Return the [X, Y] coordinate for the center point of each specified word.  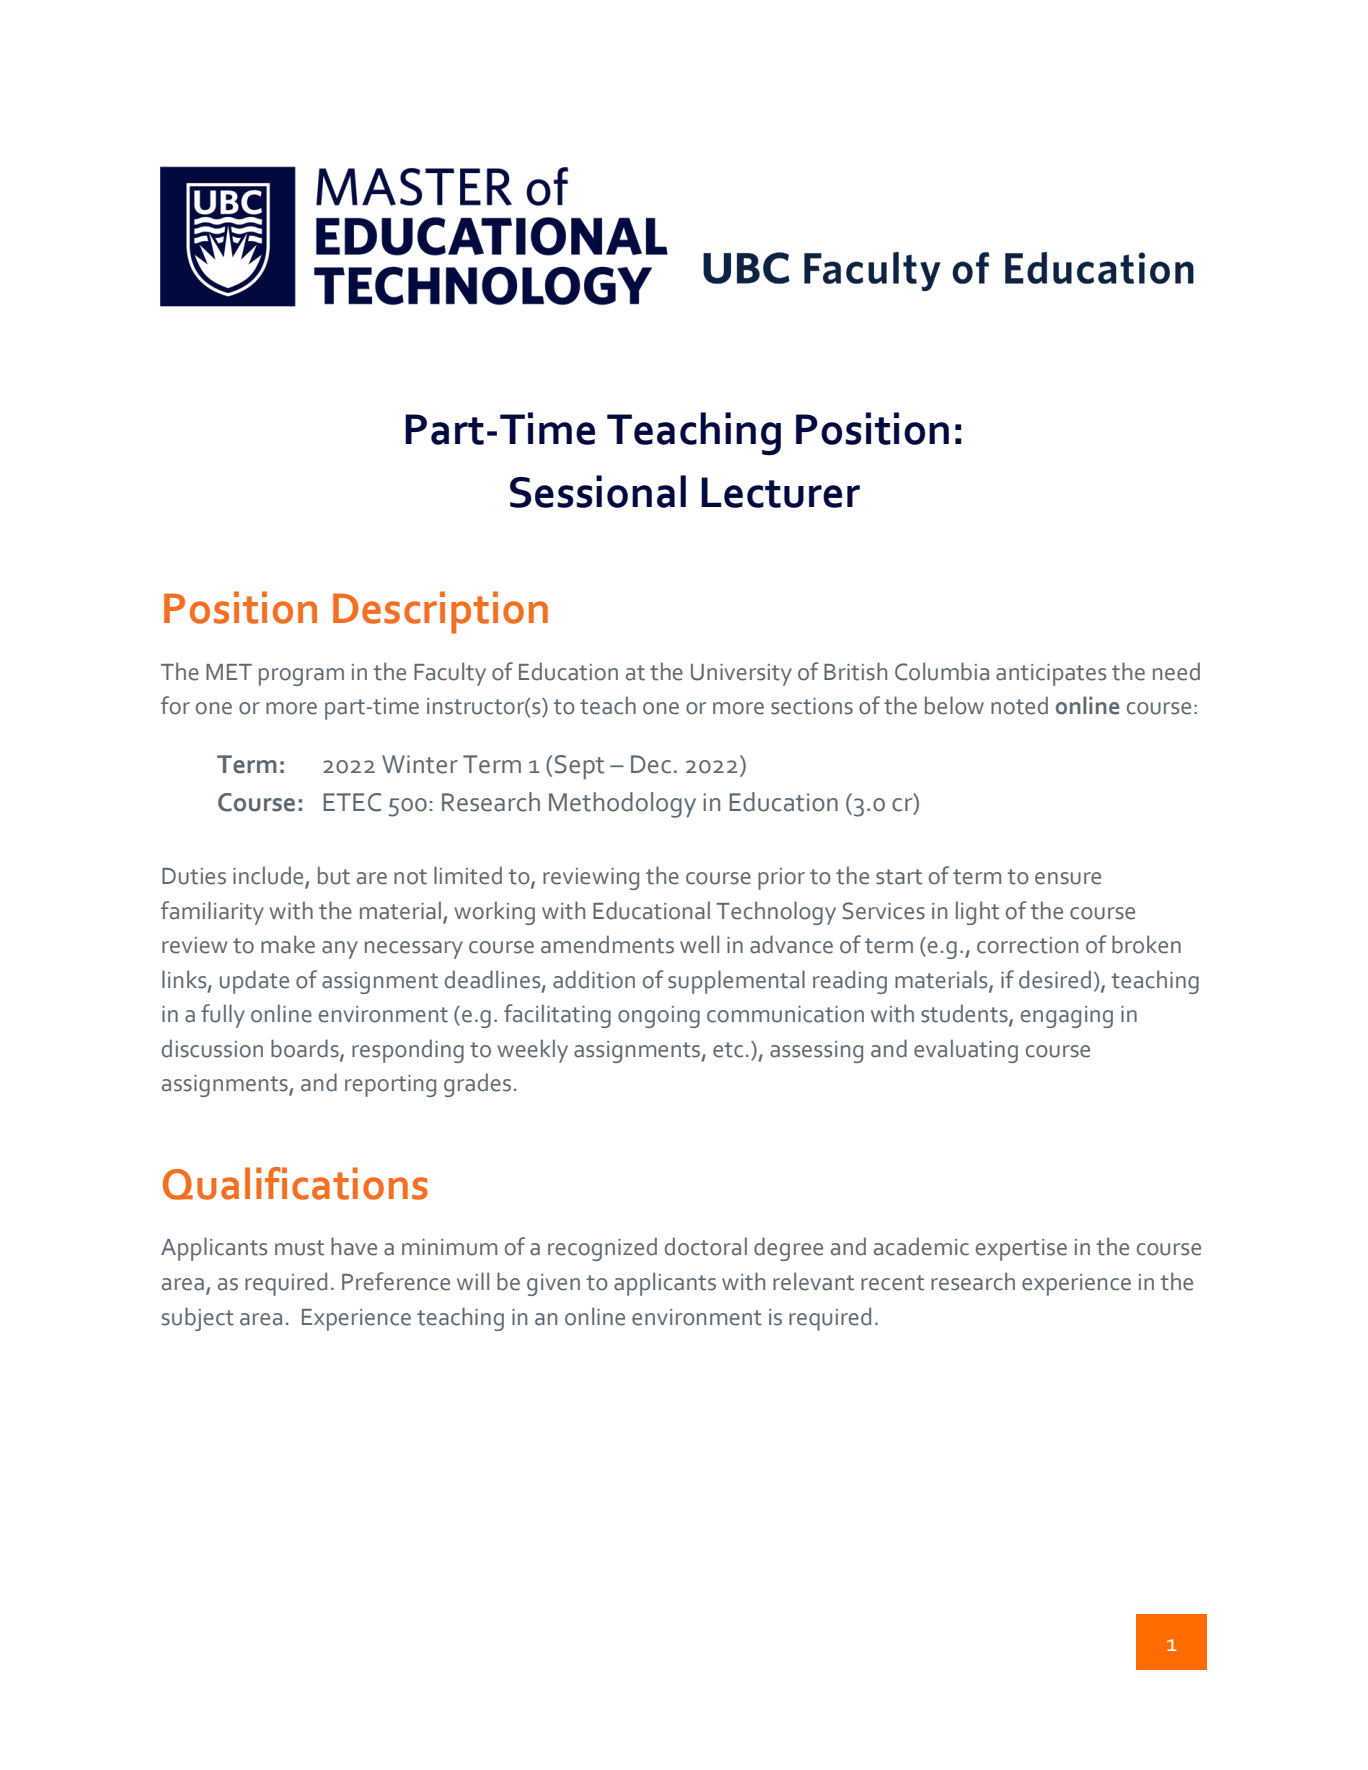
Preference [396, 1281]
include [269, 876]
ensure [1068, 878]
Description [440, 612]
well [699, 944]
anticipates [1051, 675]
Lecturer [780, 492]
